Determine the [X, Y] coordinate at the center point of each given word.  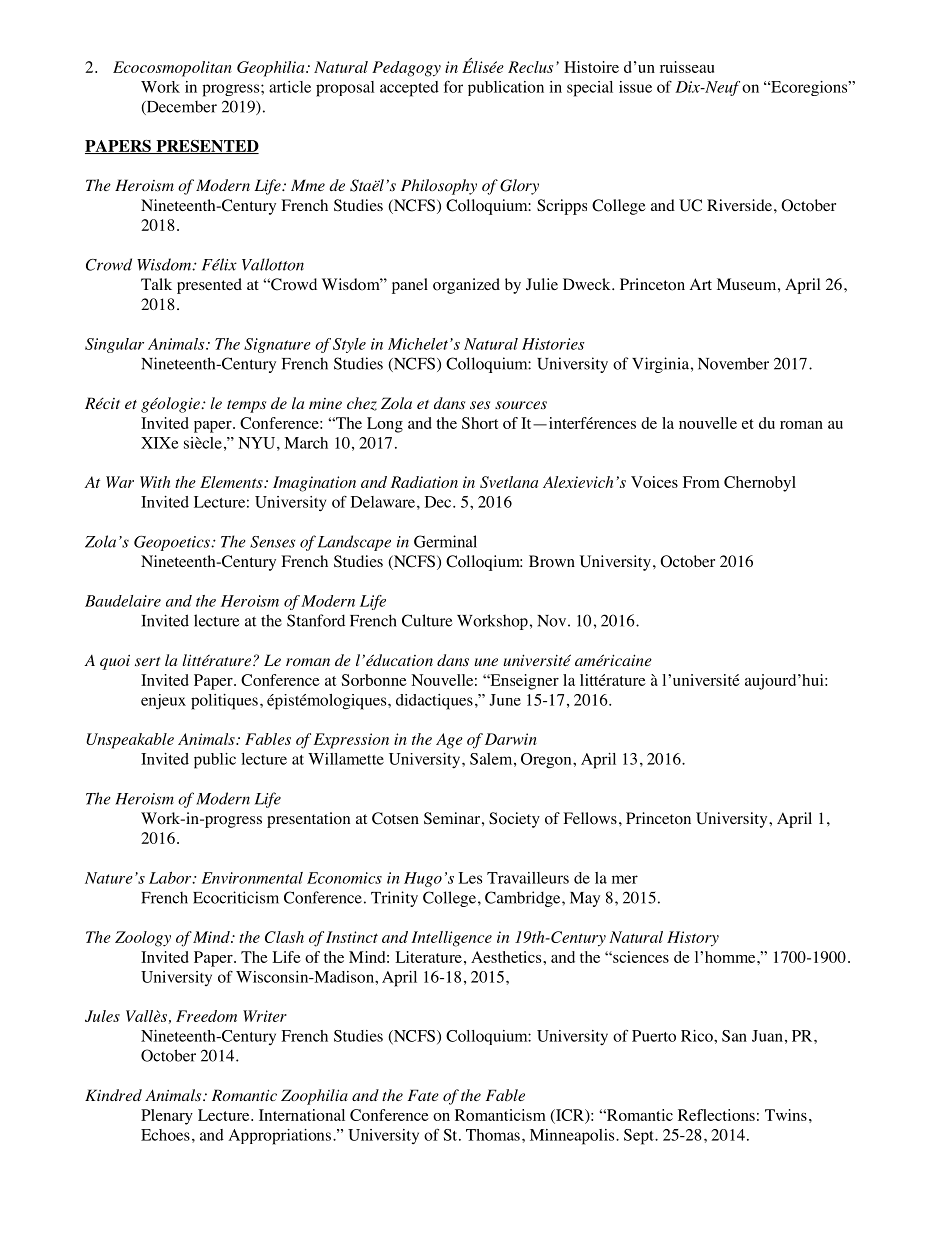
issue [635, 87]
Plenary [167, 1117]
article [290, 87]
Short [480, 423]
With [155, 482]
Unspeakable [130, 741]
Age [449, 741]
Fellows [590, 818]
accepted [409, 89]
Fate [423, 1095]
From [701, 482]
